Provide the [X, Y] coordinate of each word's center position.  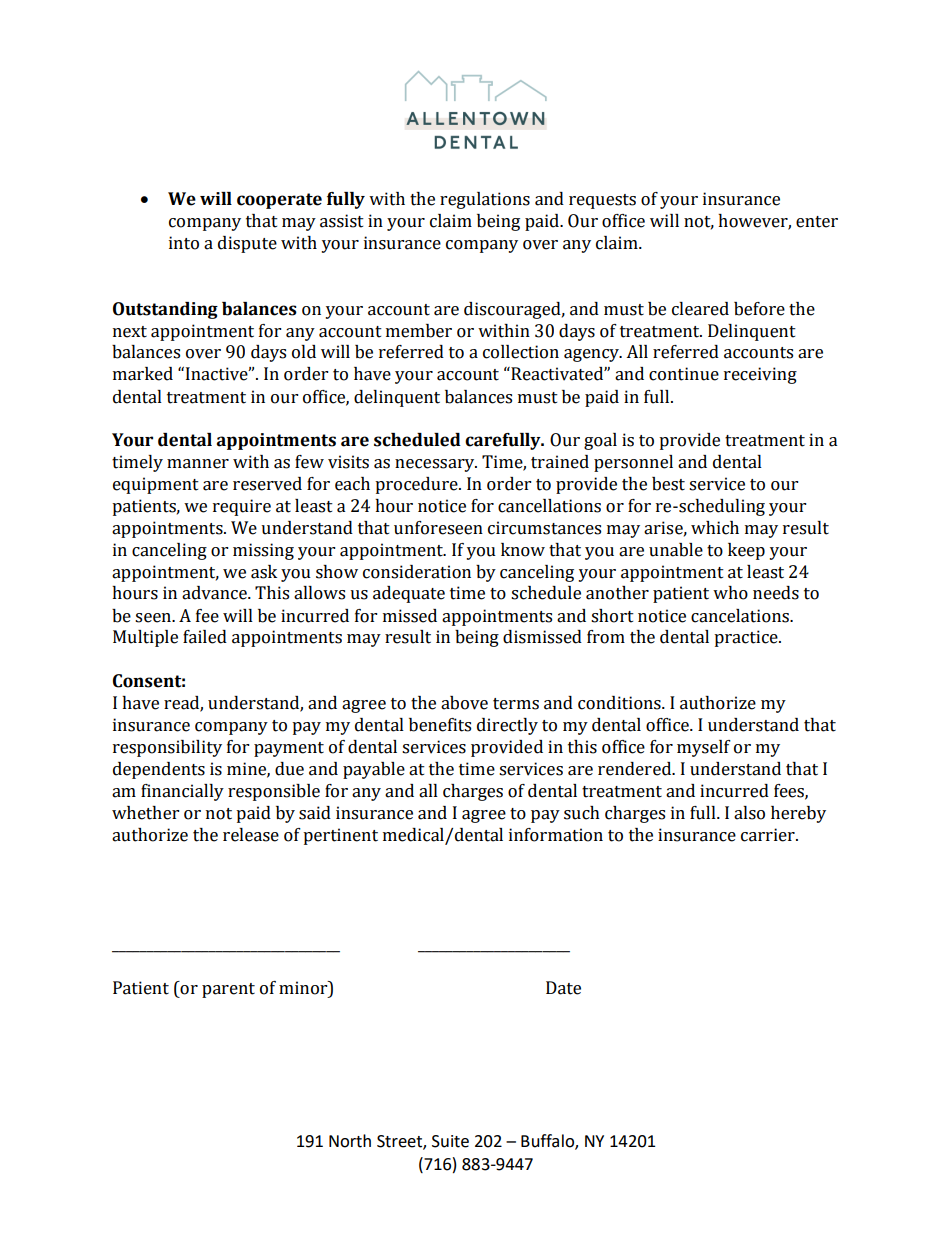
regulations [485, 200]
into [184, 243]
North [350, 1141]
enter [817, 222]
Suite [450, 1141]
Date [563, 988]
